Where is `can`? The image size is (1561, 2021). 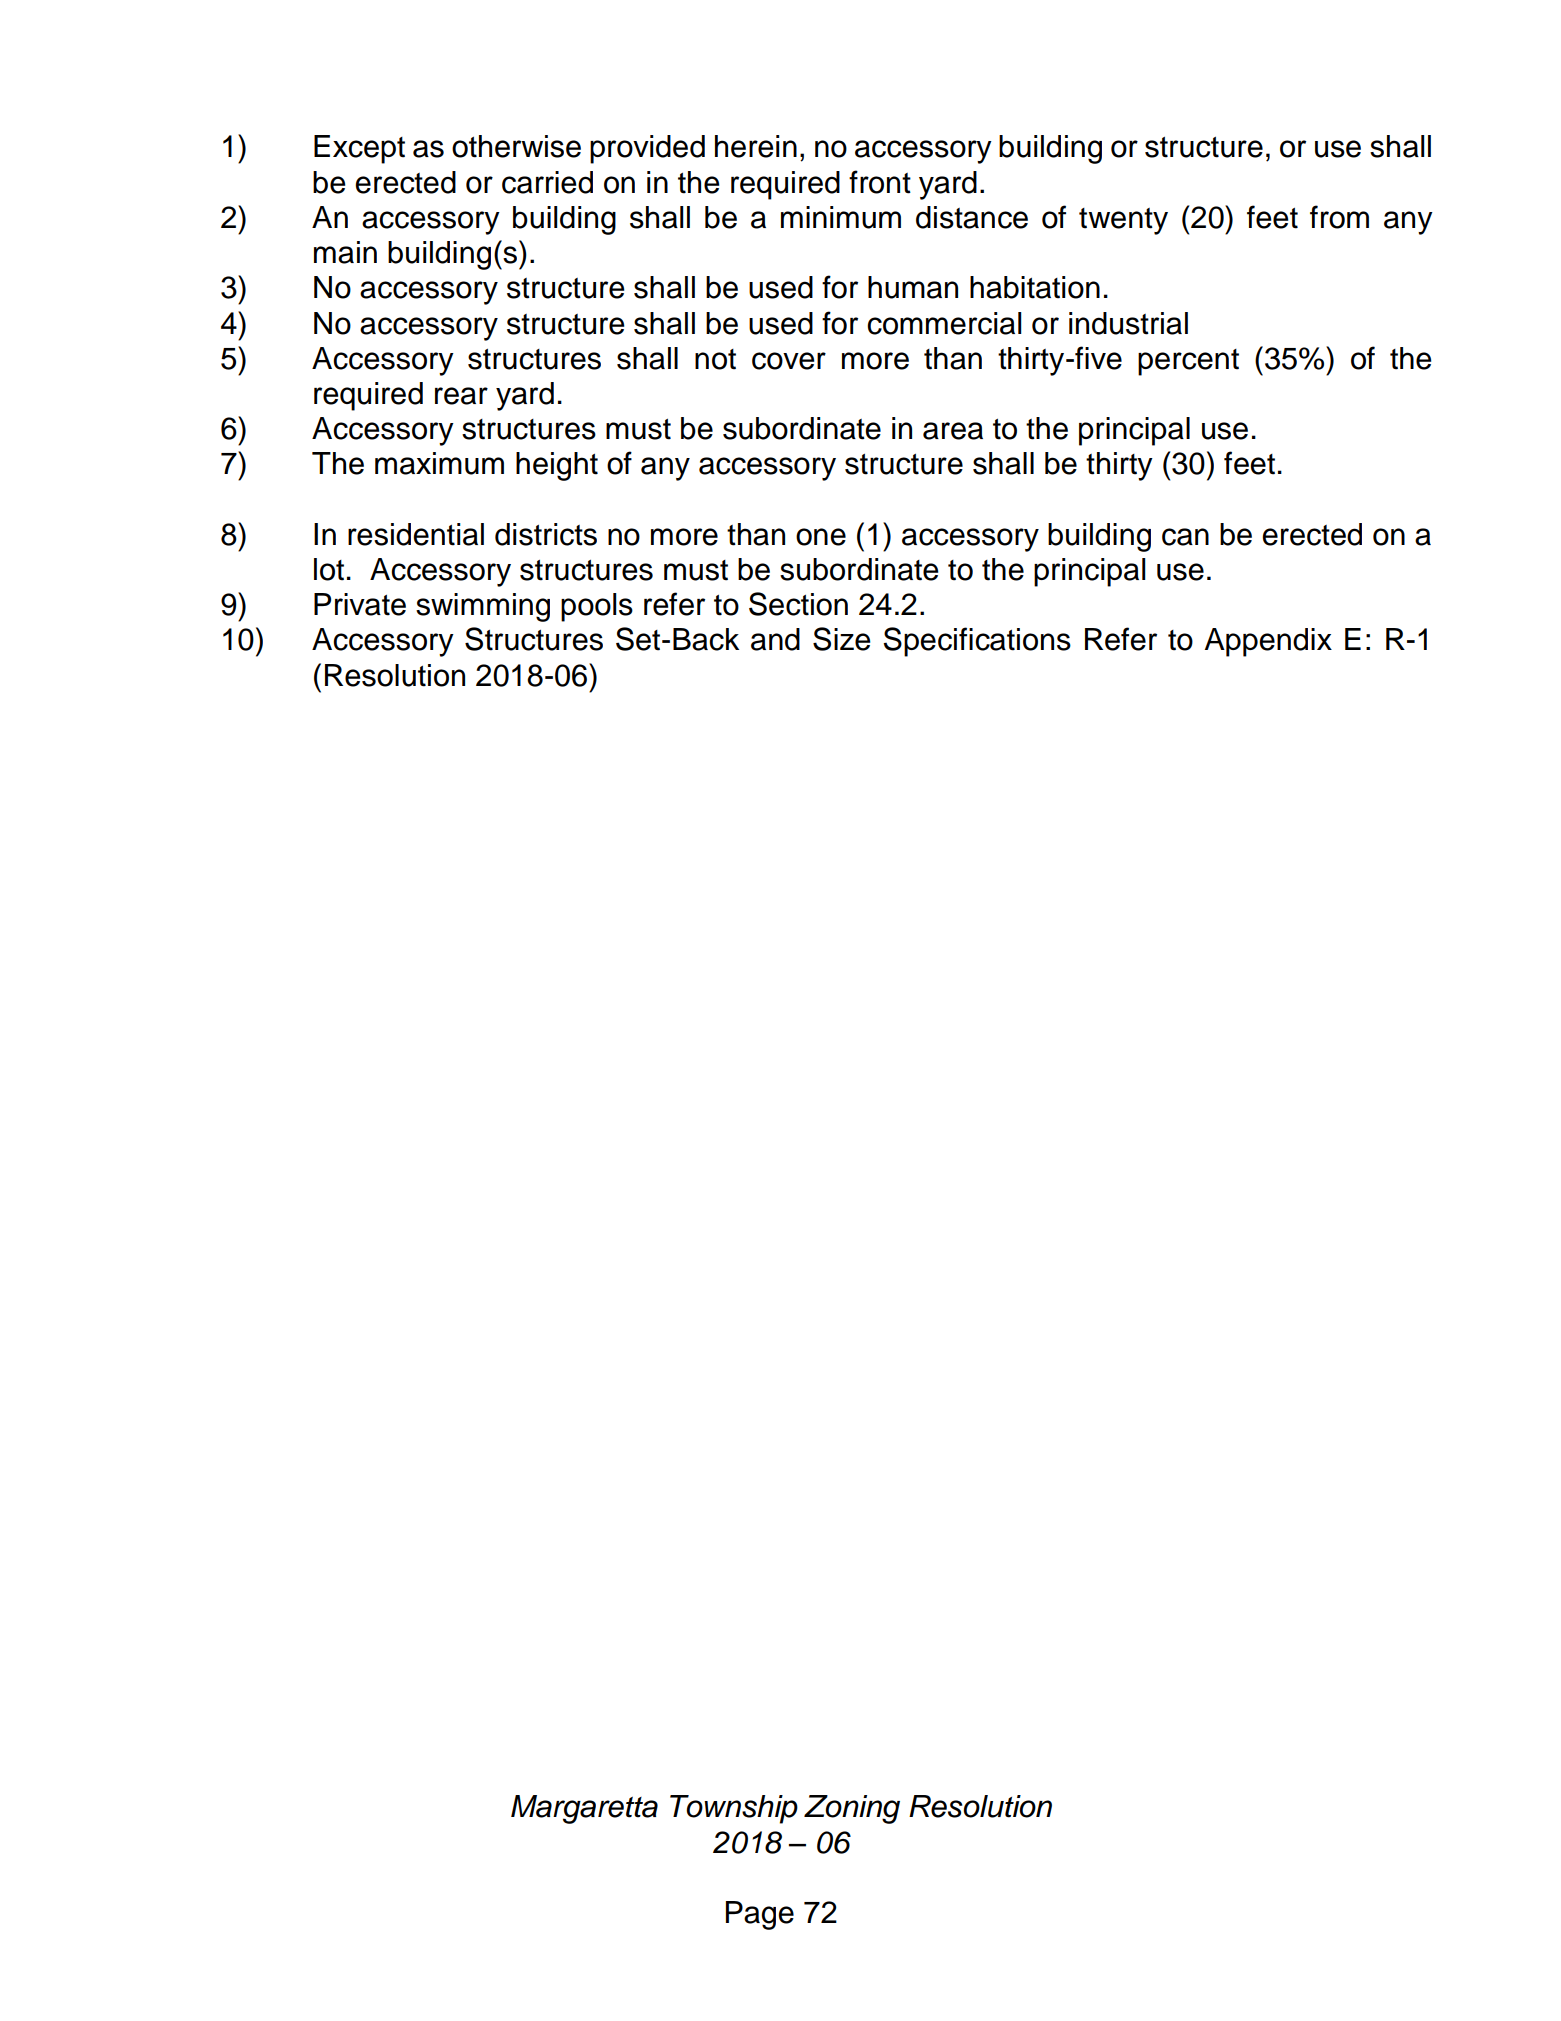 can is located at coordinates (1185, 537).
